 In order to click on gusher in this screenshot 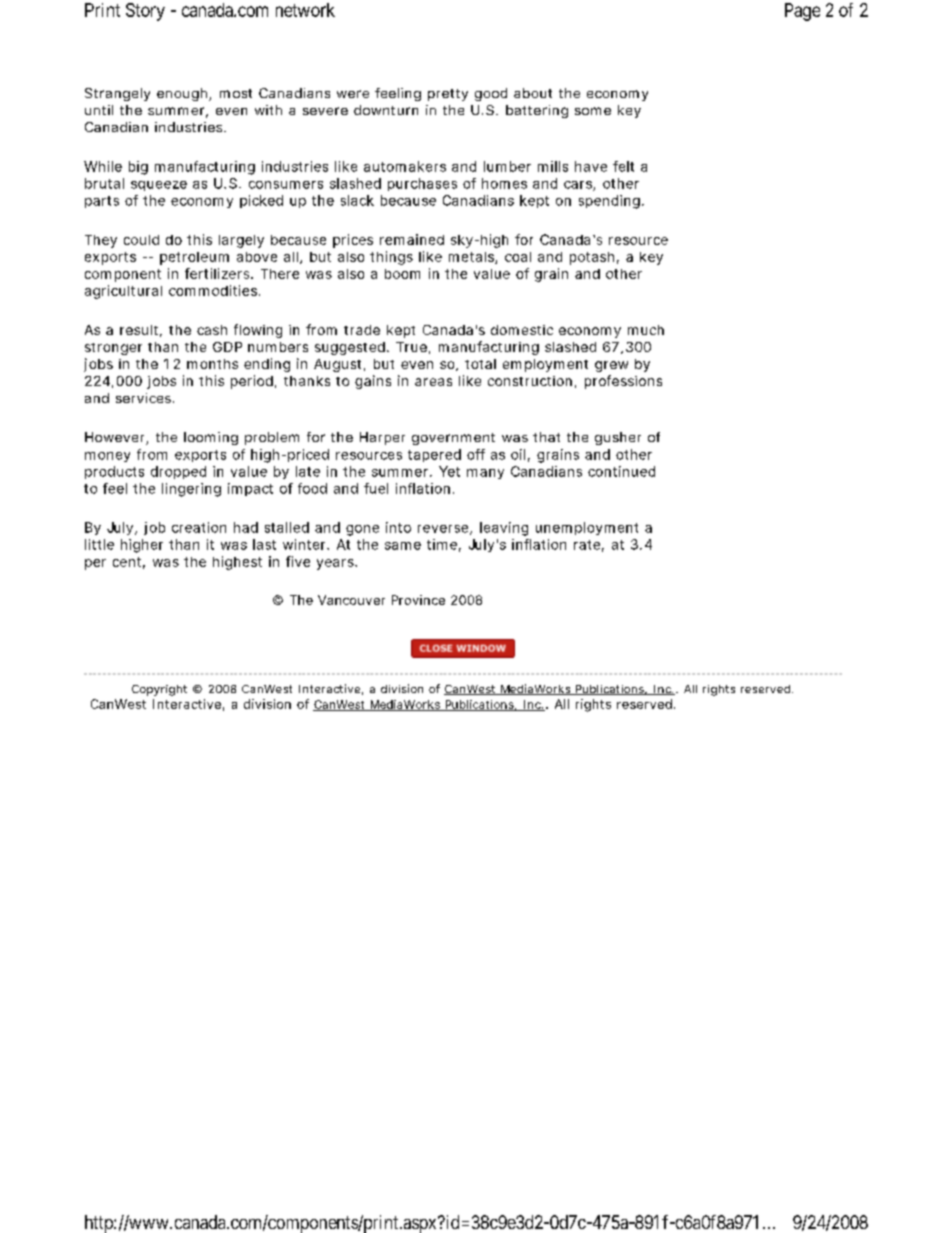, I will do `click(618, 438)`.
